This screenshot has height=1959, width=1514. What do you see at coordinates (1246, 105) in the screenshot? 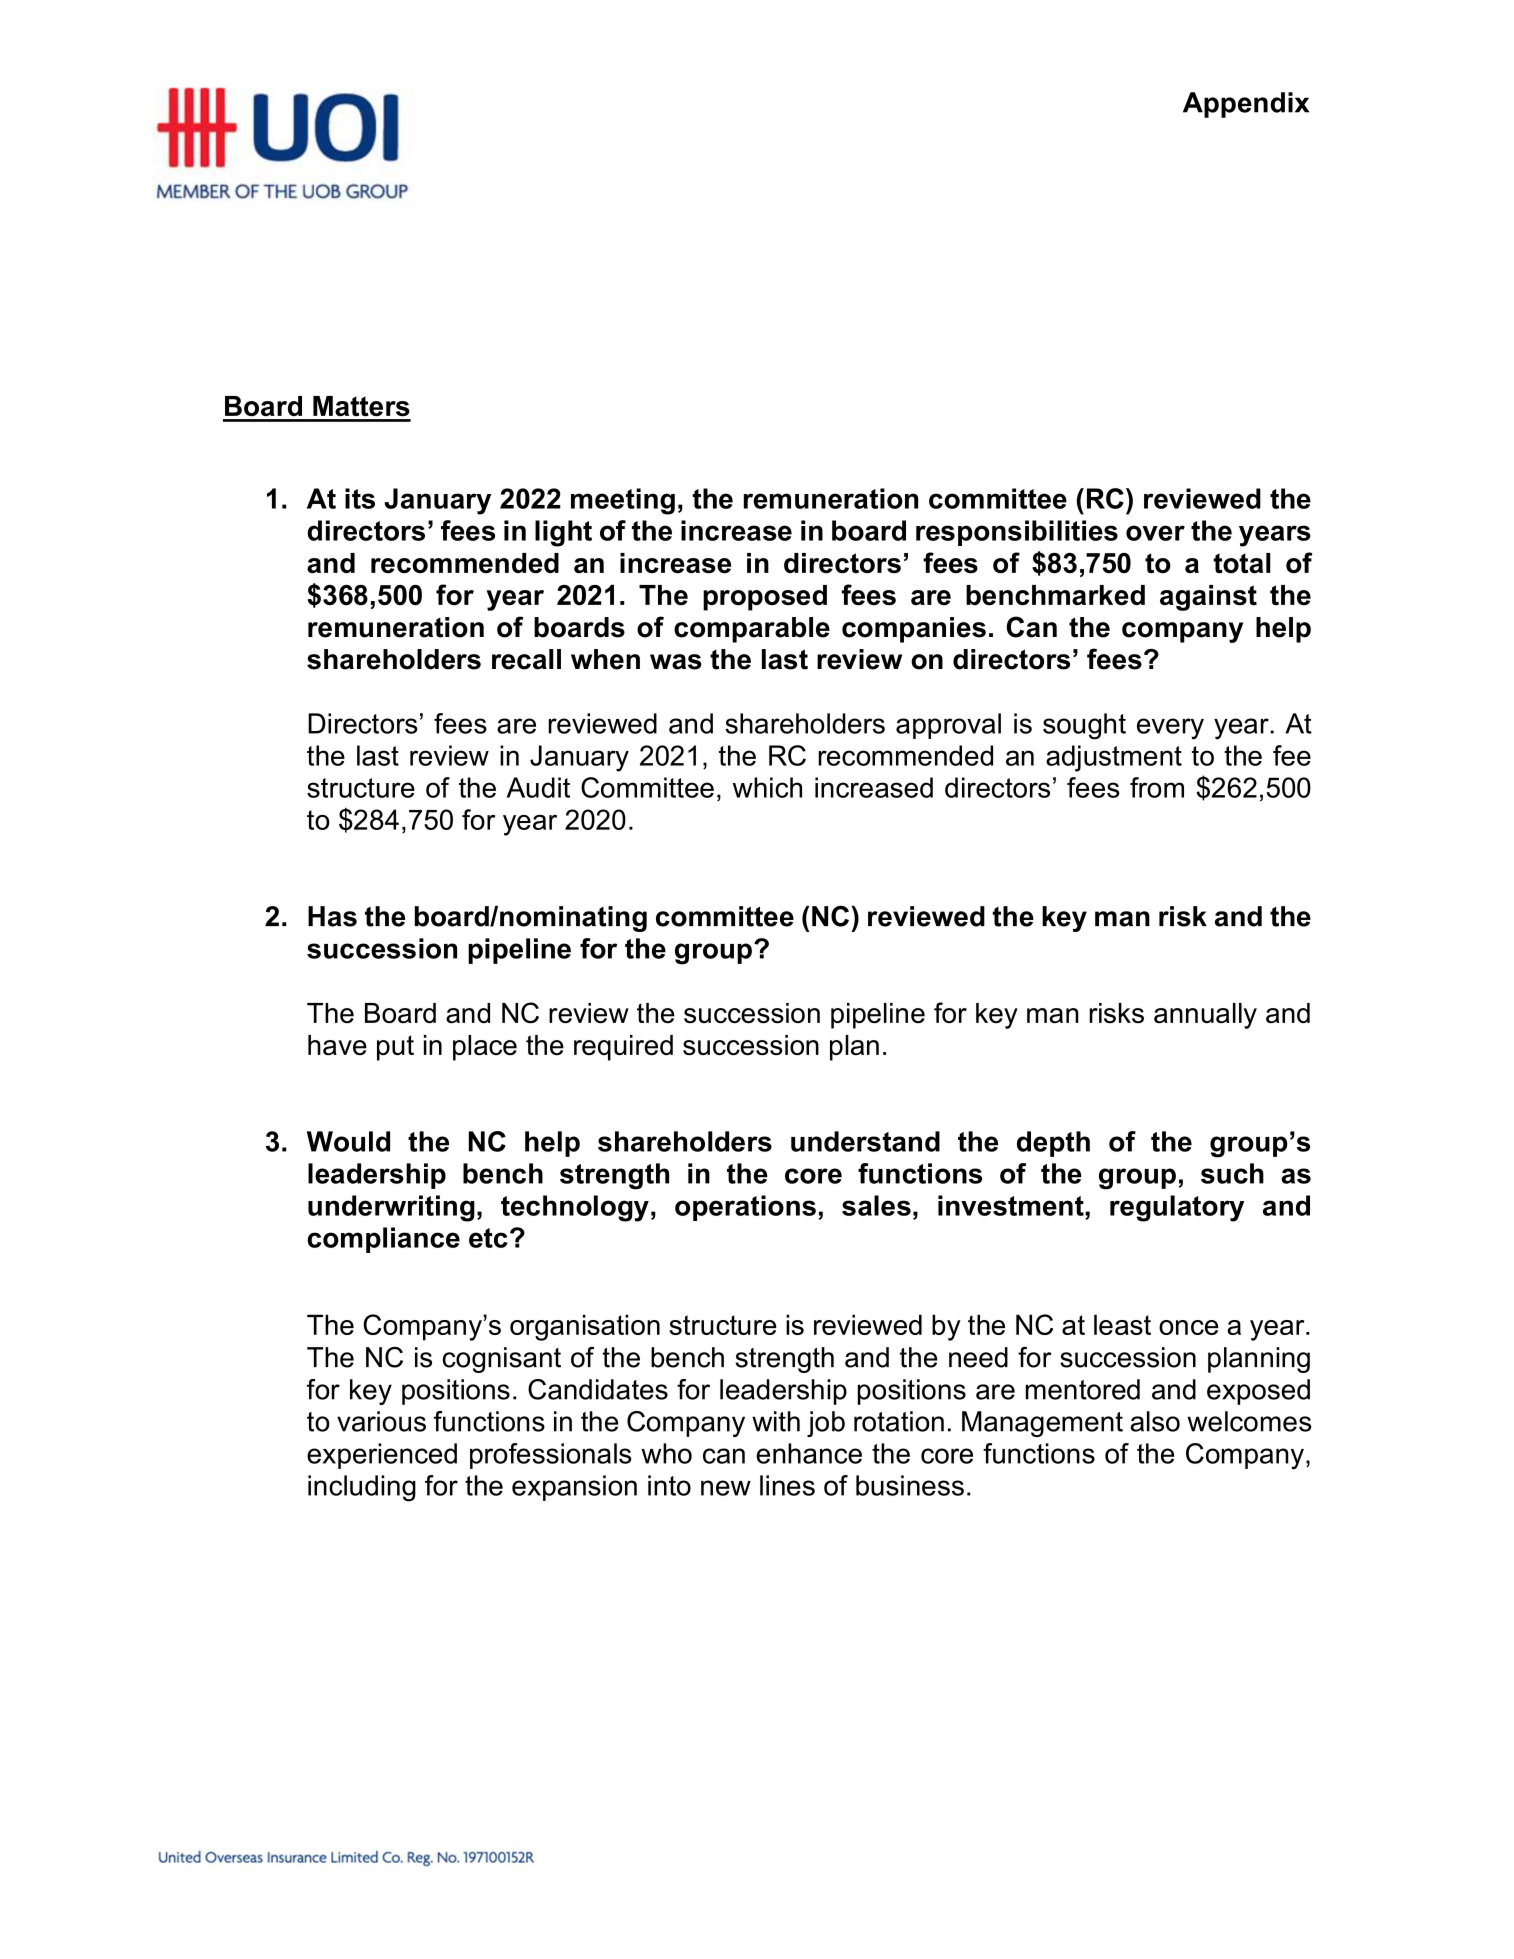
I see `Appendix` at bounding box center [1246, 105].
